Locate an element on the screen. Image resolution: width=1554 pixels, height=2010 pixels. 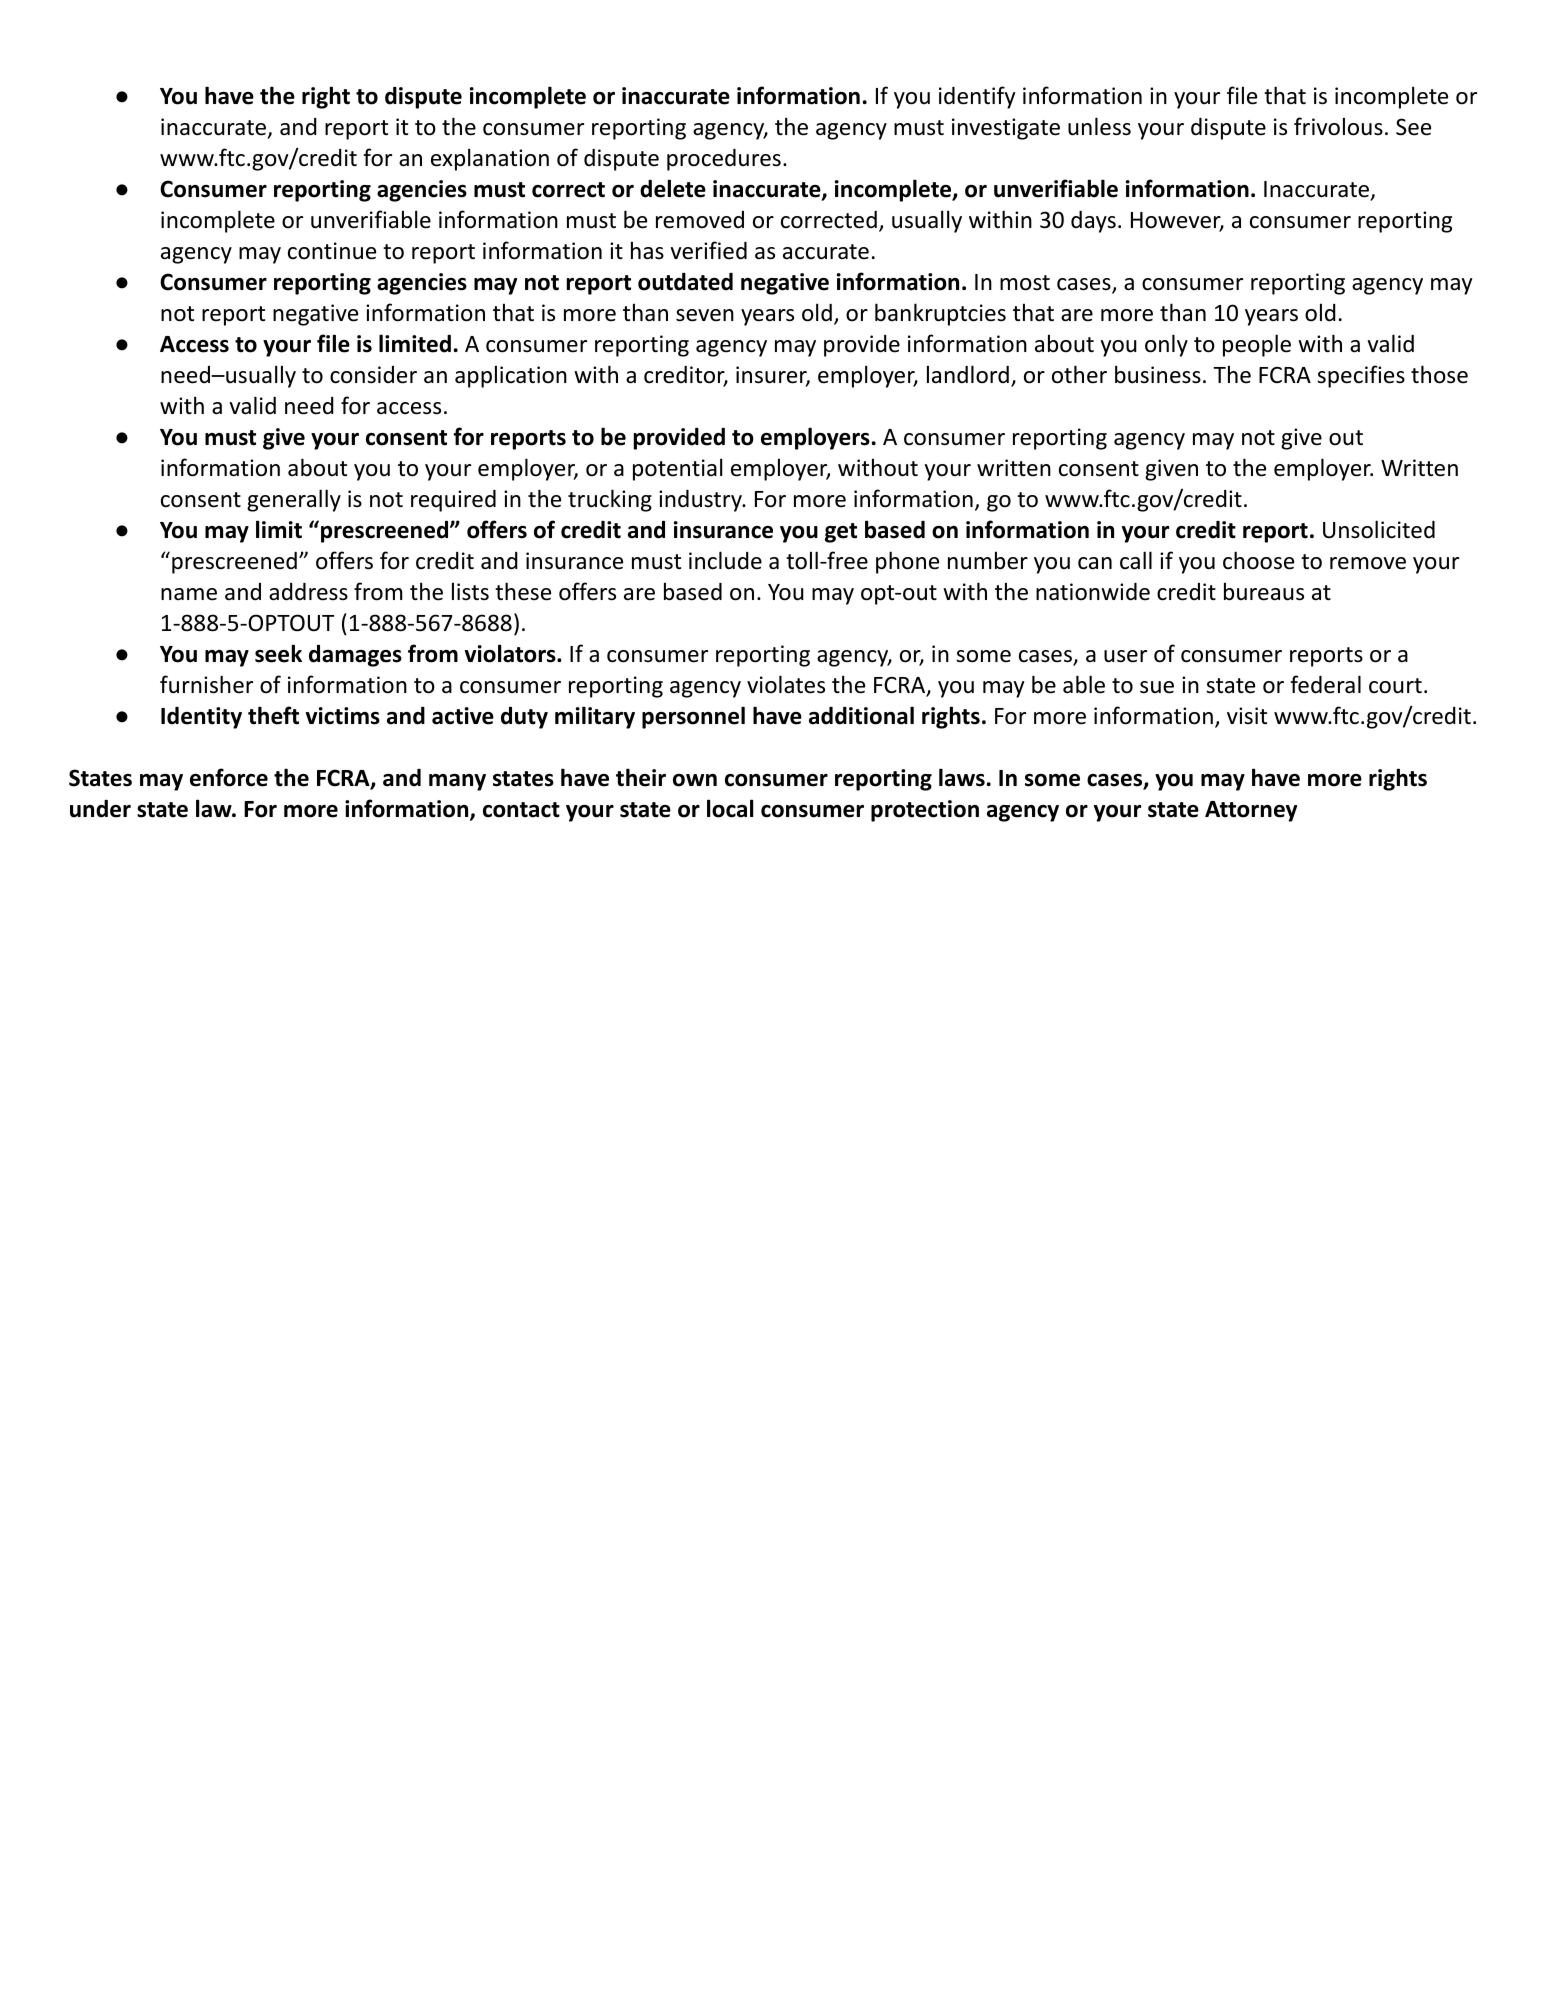
local is located at coordinates (730, 808).
